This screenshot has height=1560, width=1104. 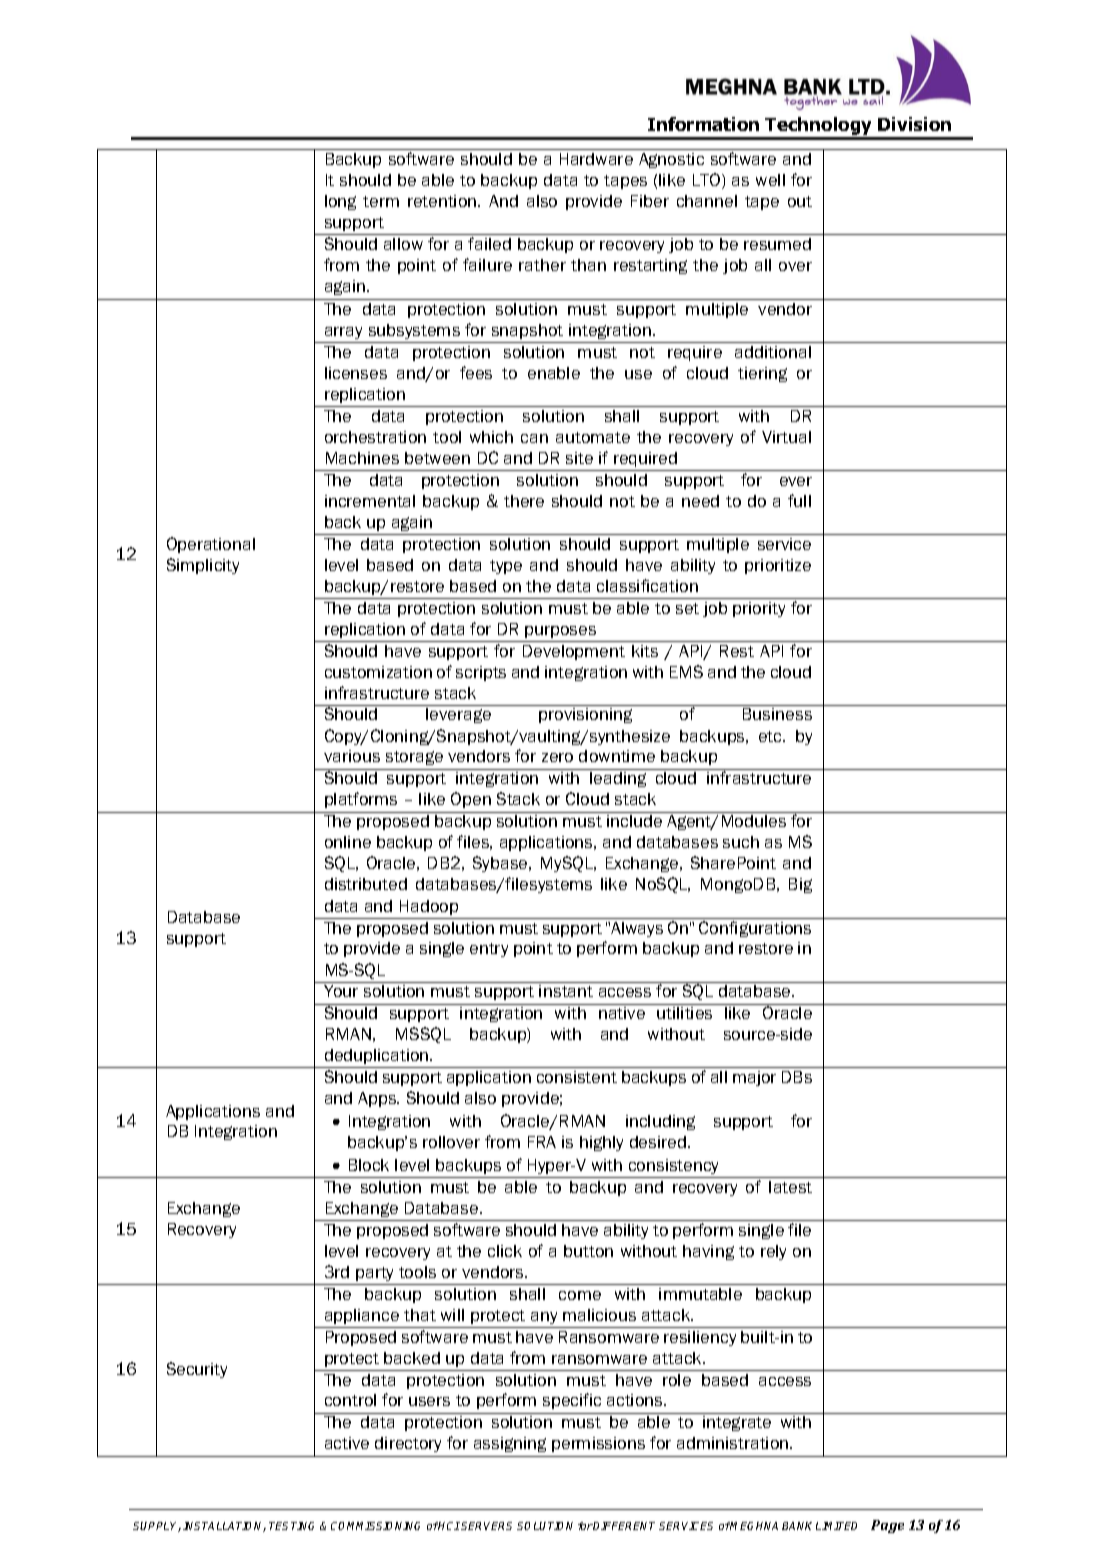 What do you see at coordinates (510, 1444) in the screenshot?
I see `assigning` at bounding box center [510, 1444].
